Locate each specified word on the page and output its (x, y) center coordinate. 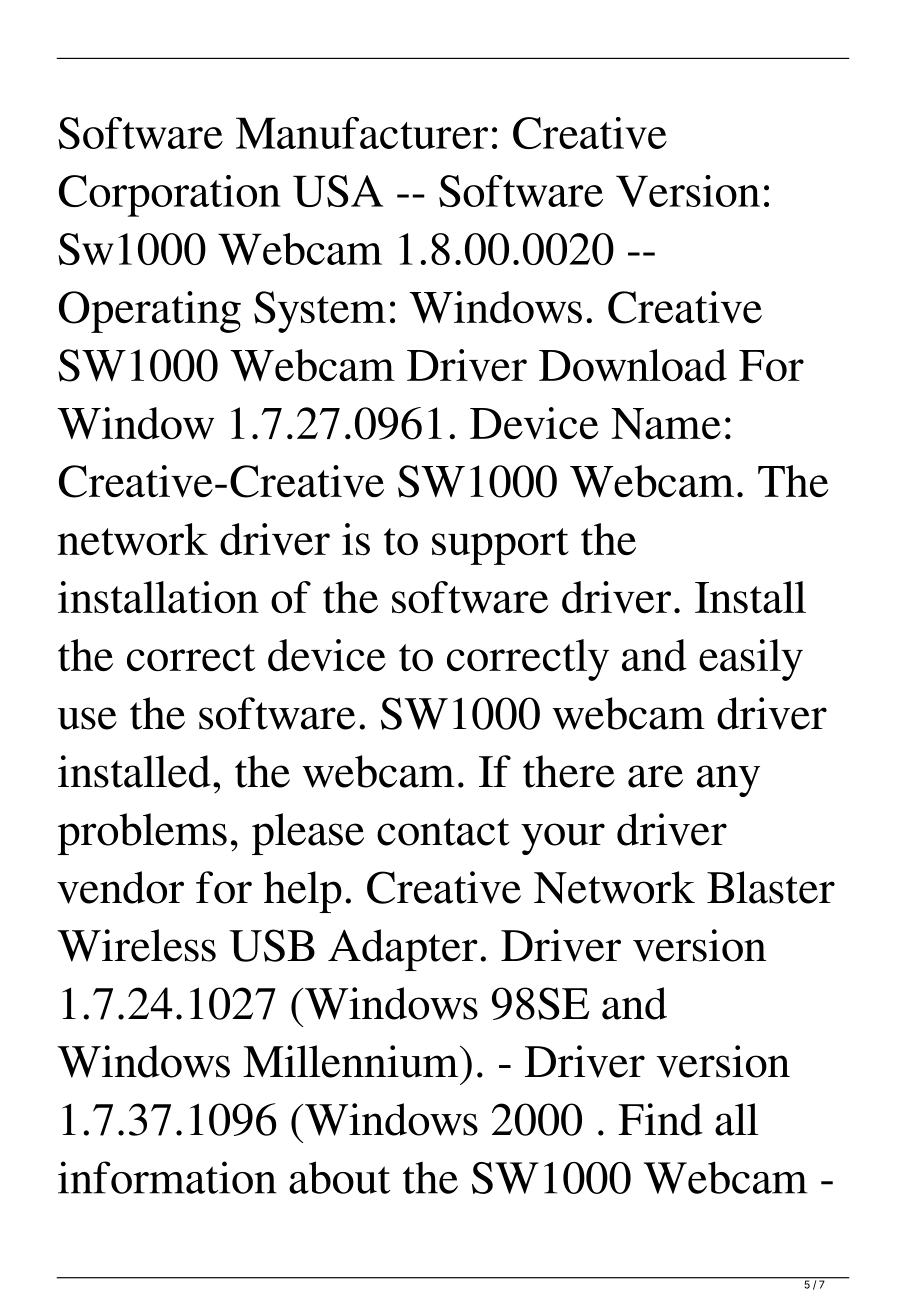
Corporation (170, 196)
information (167, 1177)
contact (443, 832)
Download (633, 365)
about (339, 1177)
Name (666, 424)
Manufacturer (362, 133)
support (500, 546)
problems (142, 834)
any (728, 781)
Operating (150, 312)
